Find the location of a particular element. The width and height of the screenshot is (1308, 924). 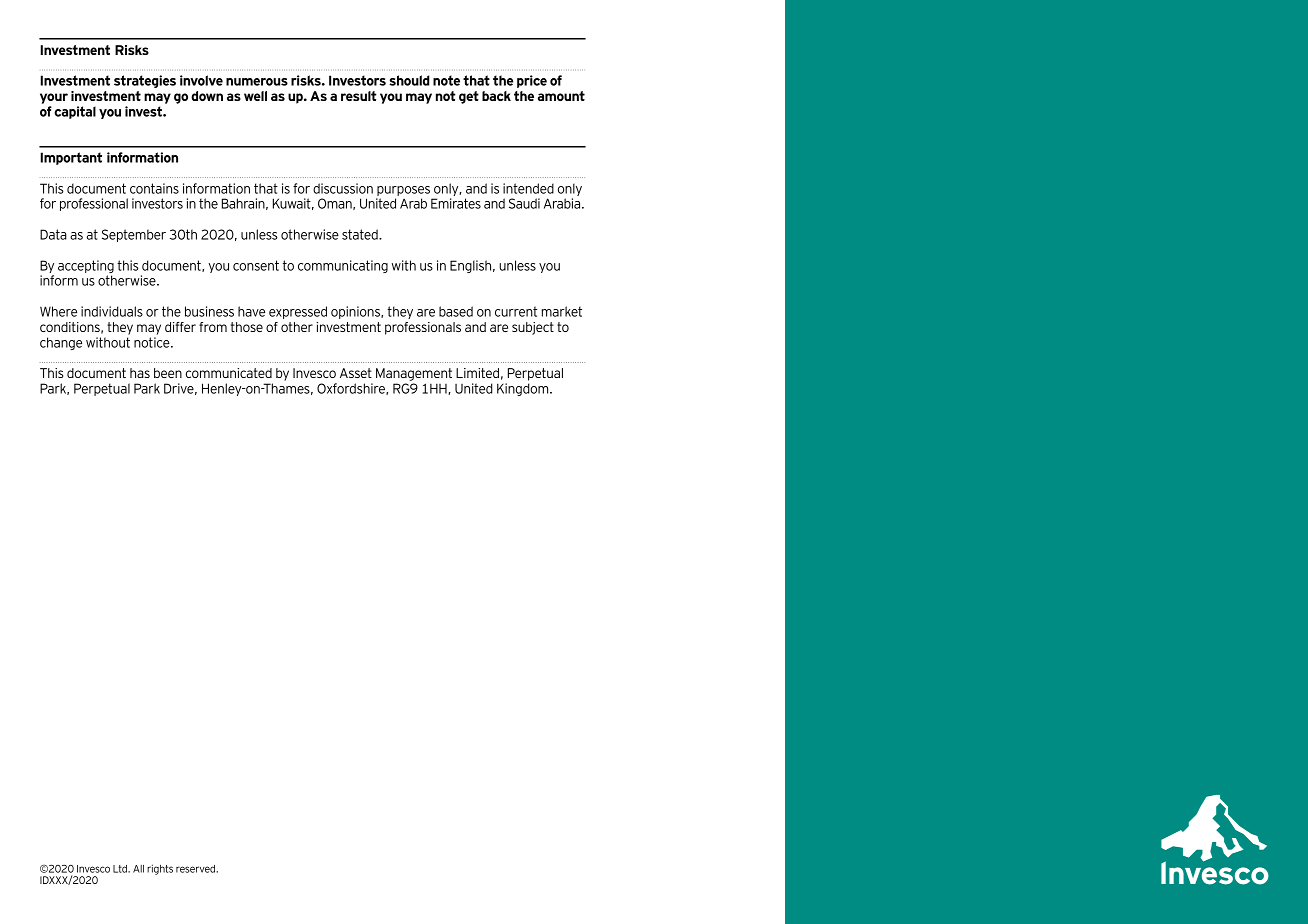

Management is located at coordinates (414, 376).
